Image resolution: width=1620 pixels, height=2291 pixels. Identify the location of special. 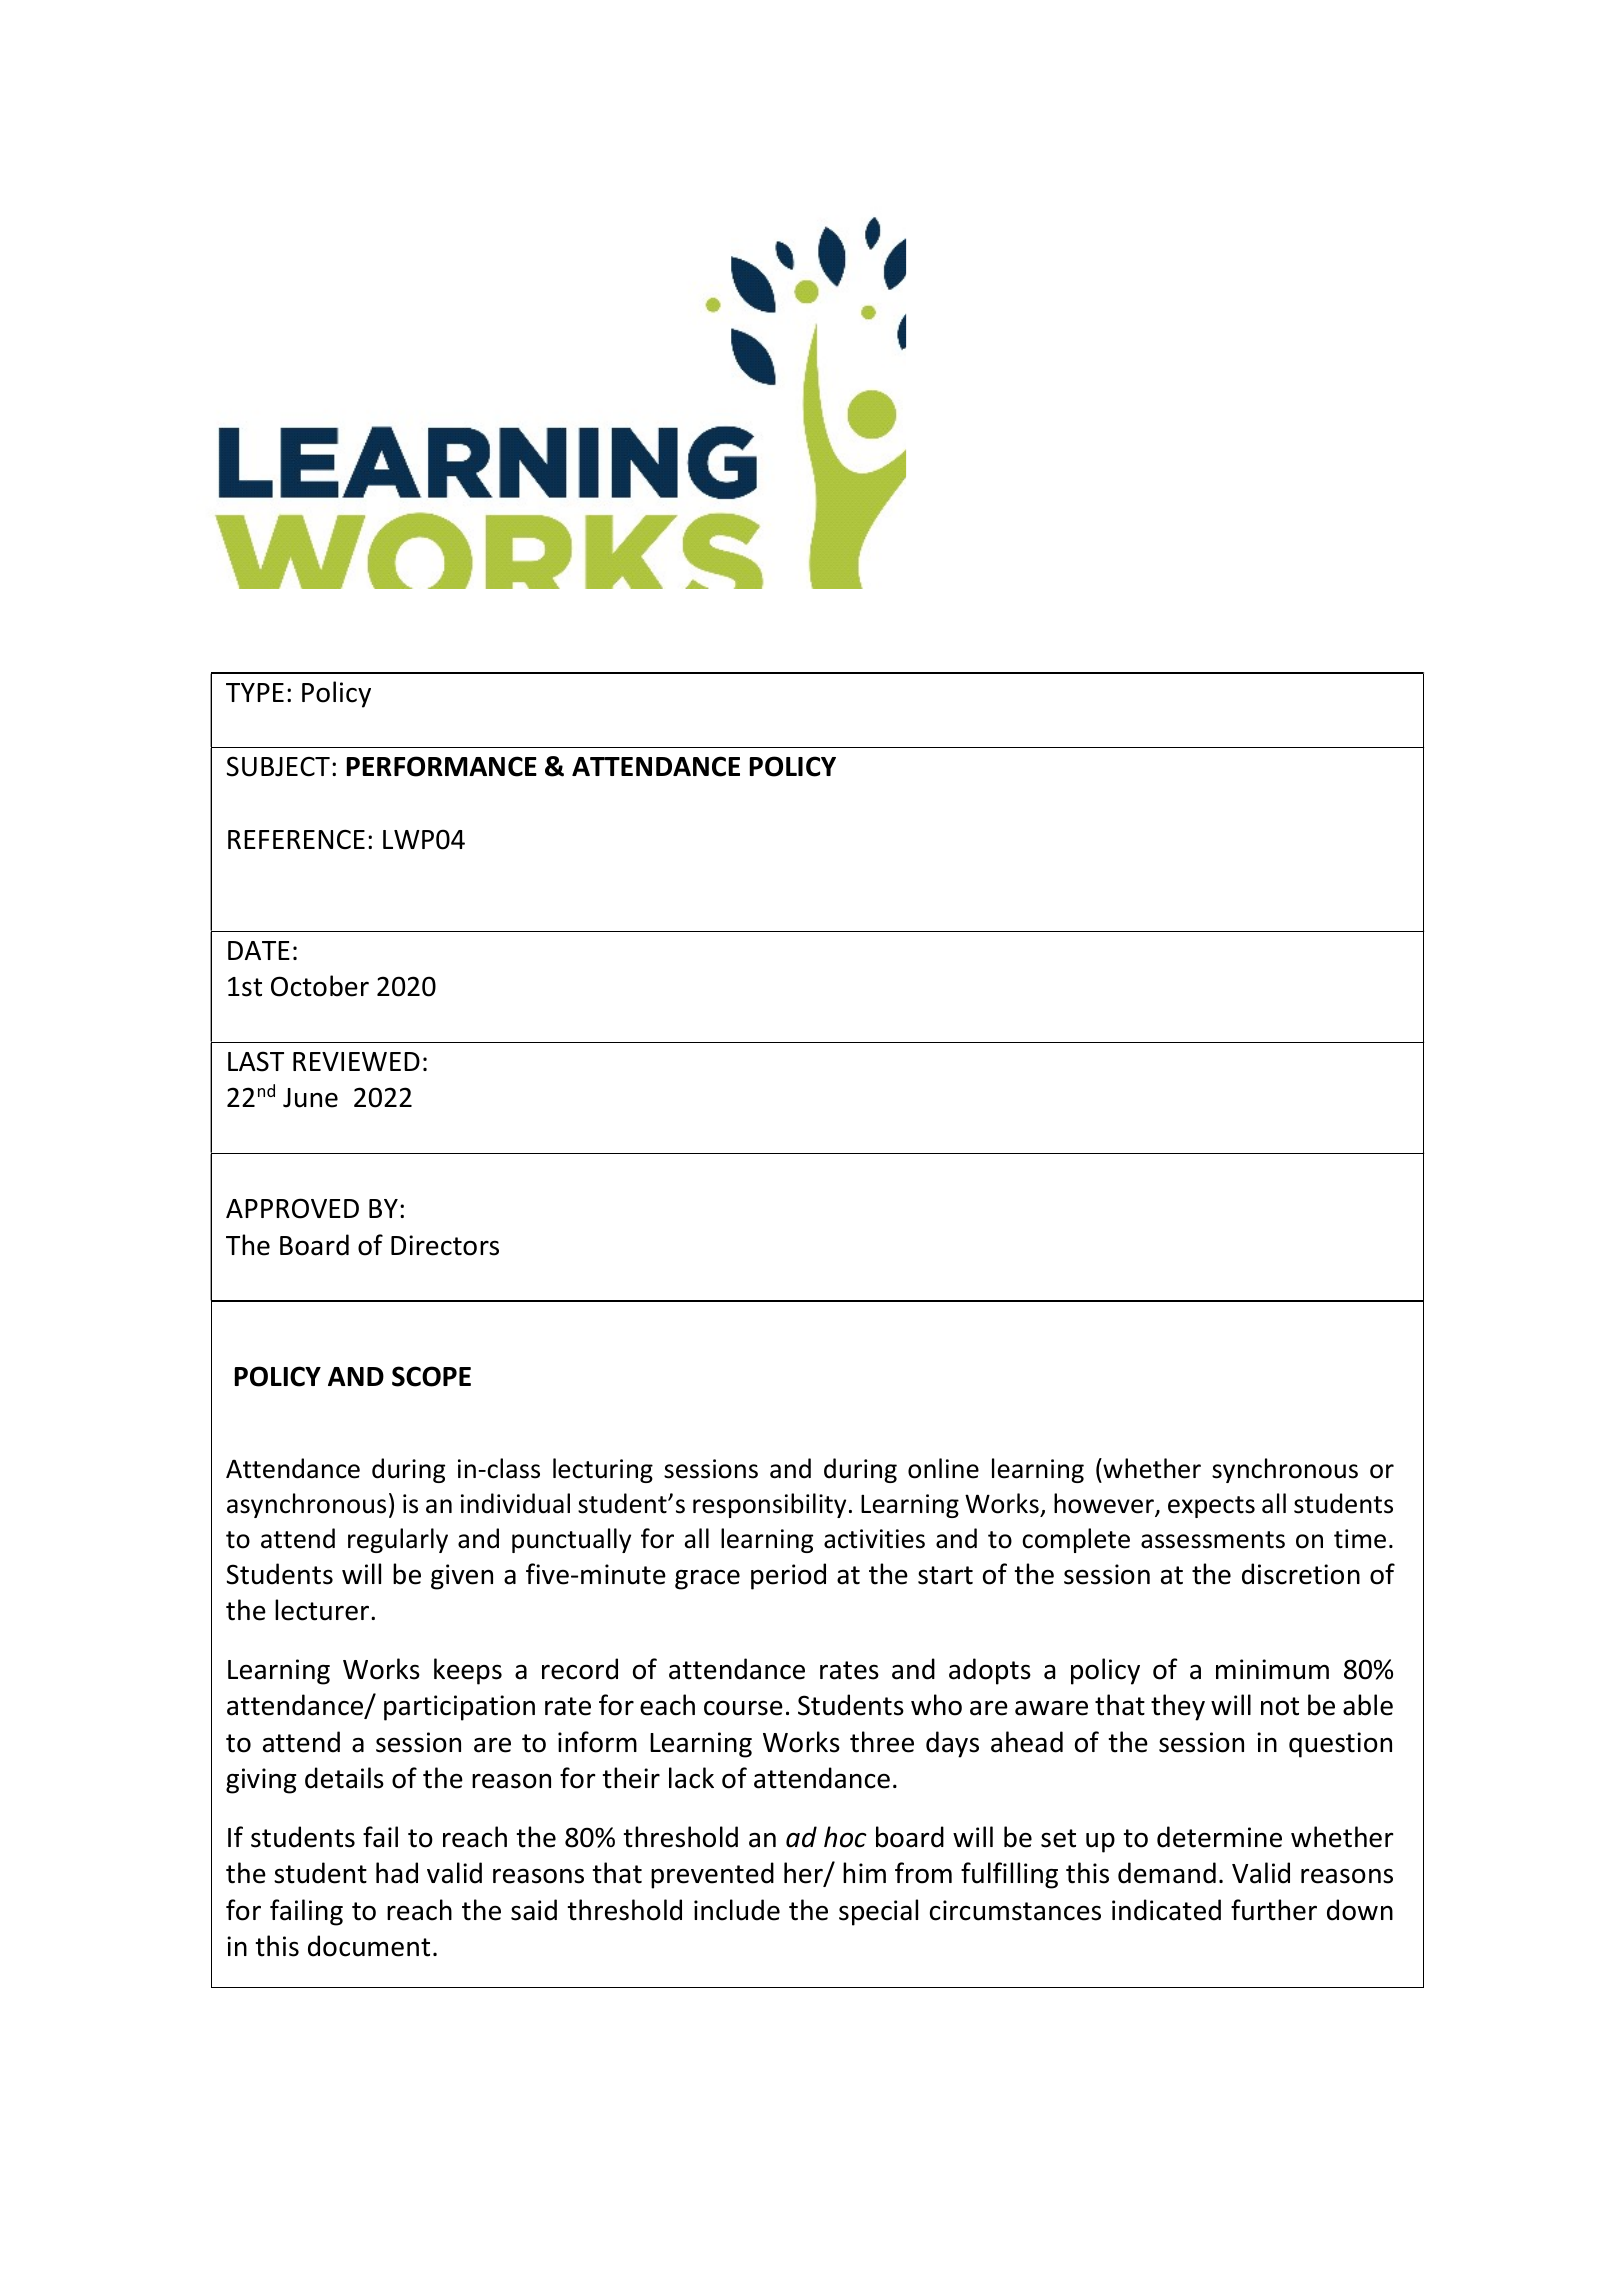
(878, 1912).
